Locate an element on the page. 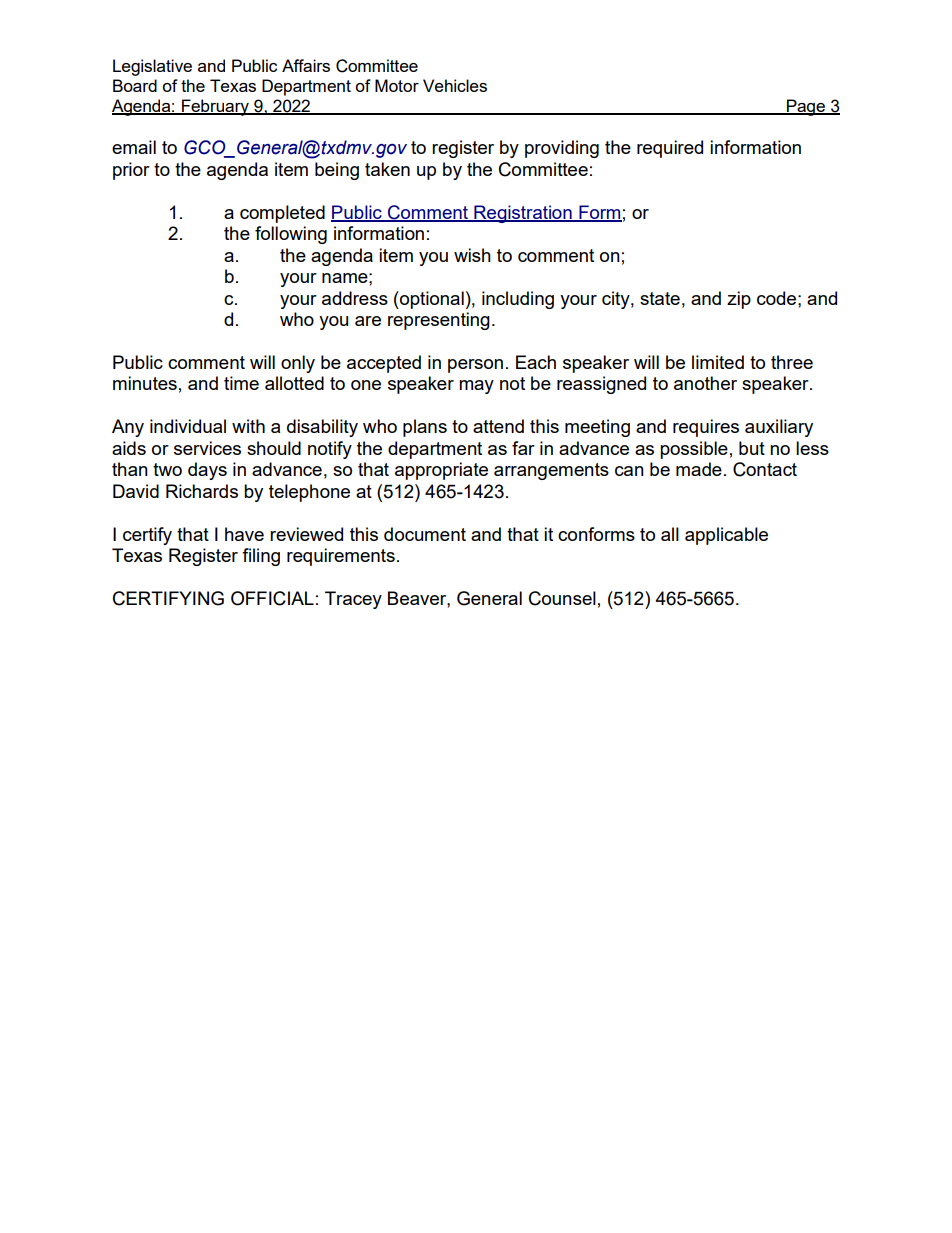  Registration is located at coordinates (523, 214).
